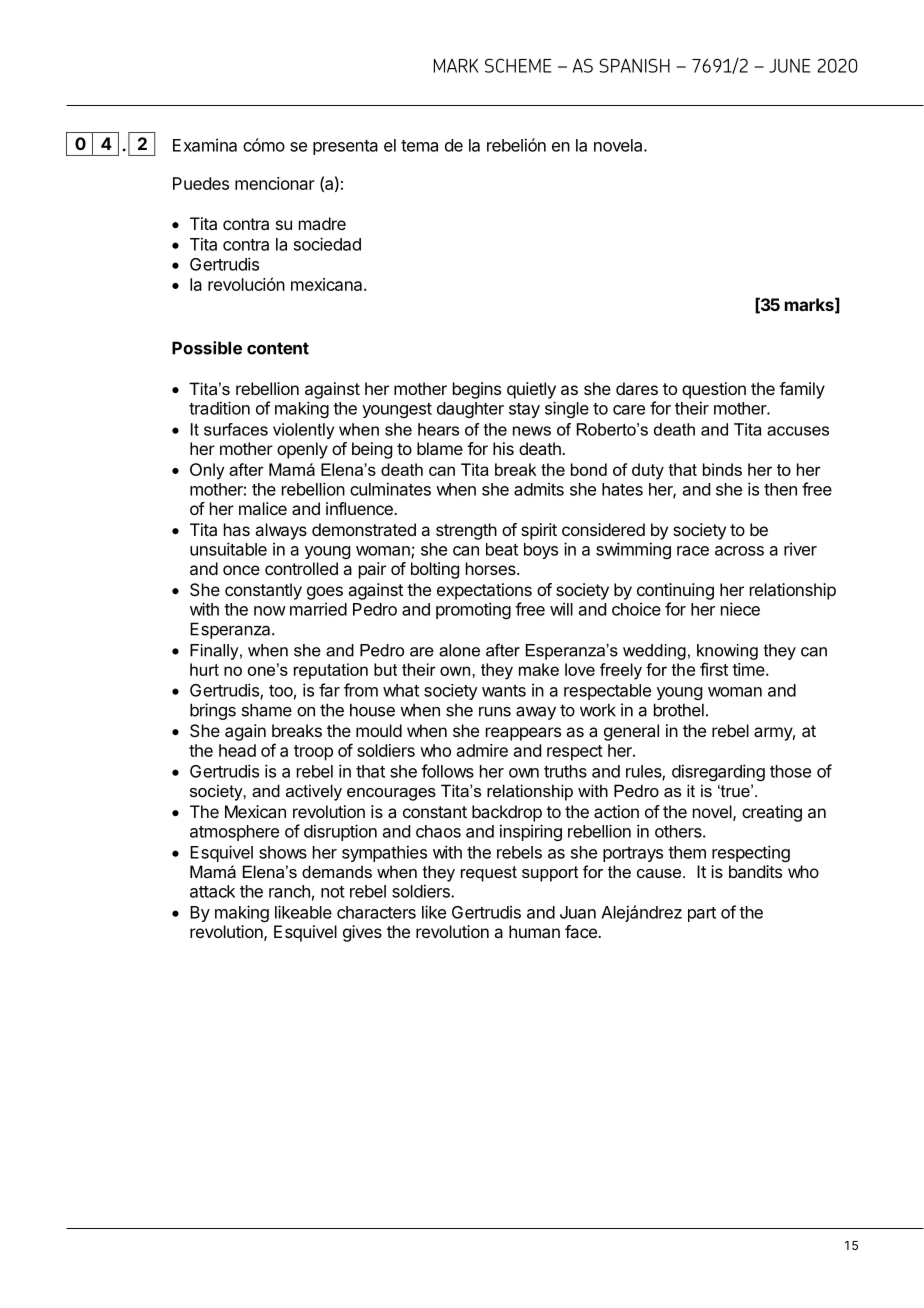 Image resolution: width=924 pixels, height=1308 pixels. I want to click on reputation, so click(331, 671).
